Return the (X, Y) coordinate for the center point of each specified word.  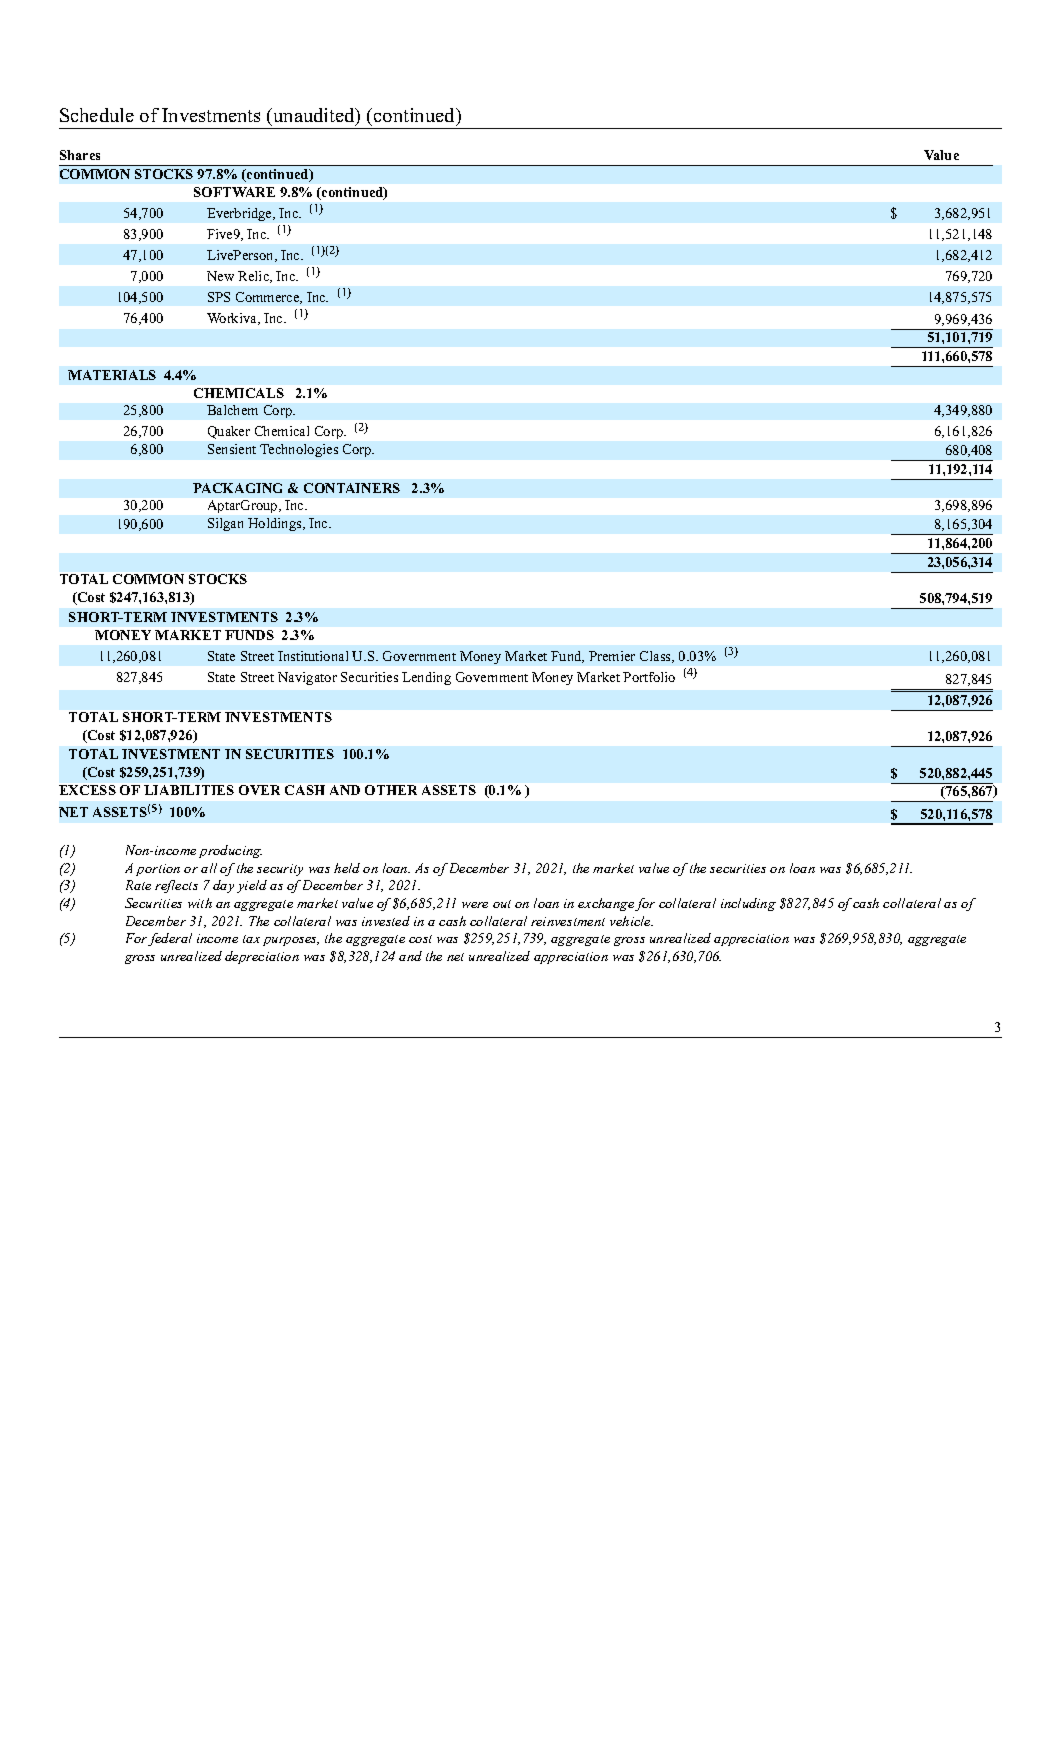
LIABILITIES (189, 790)
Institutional (313, 656)
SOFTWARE (234, 192)
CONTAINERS (352, 488)
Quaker (229, 432)
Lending (426, 678)
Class (656, 657)
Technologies (299, 450)
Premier (612, 656)
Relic (255, 277)
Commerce (269, 298)
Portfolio (649, 677)
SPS (219, 297)
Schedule (97, 115)
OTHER (391, 790)
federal (170, 939)
